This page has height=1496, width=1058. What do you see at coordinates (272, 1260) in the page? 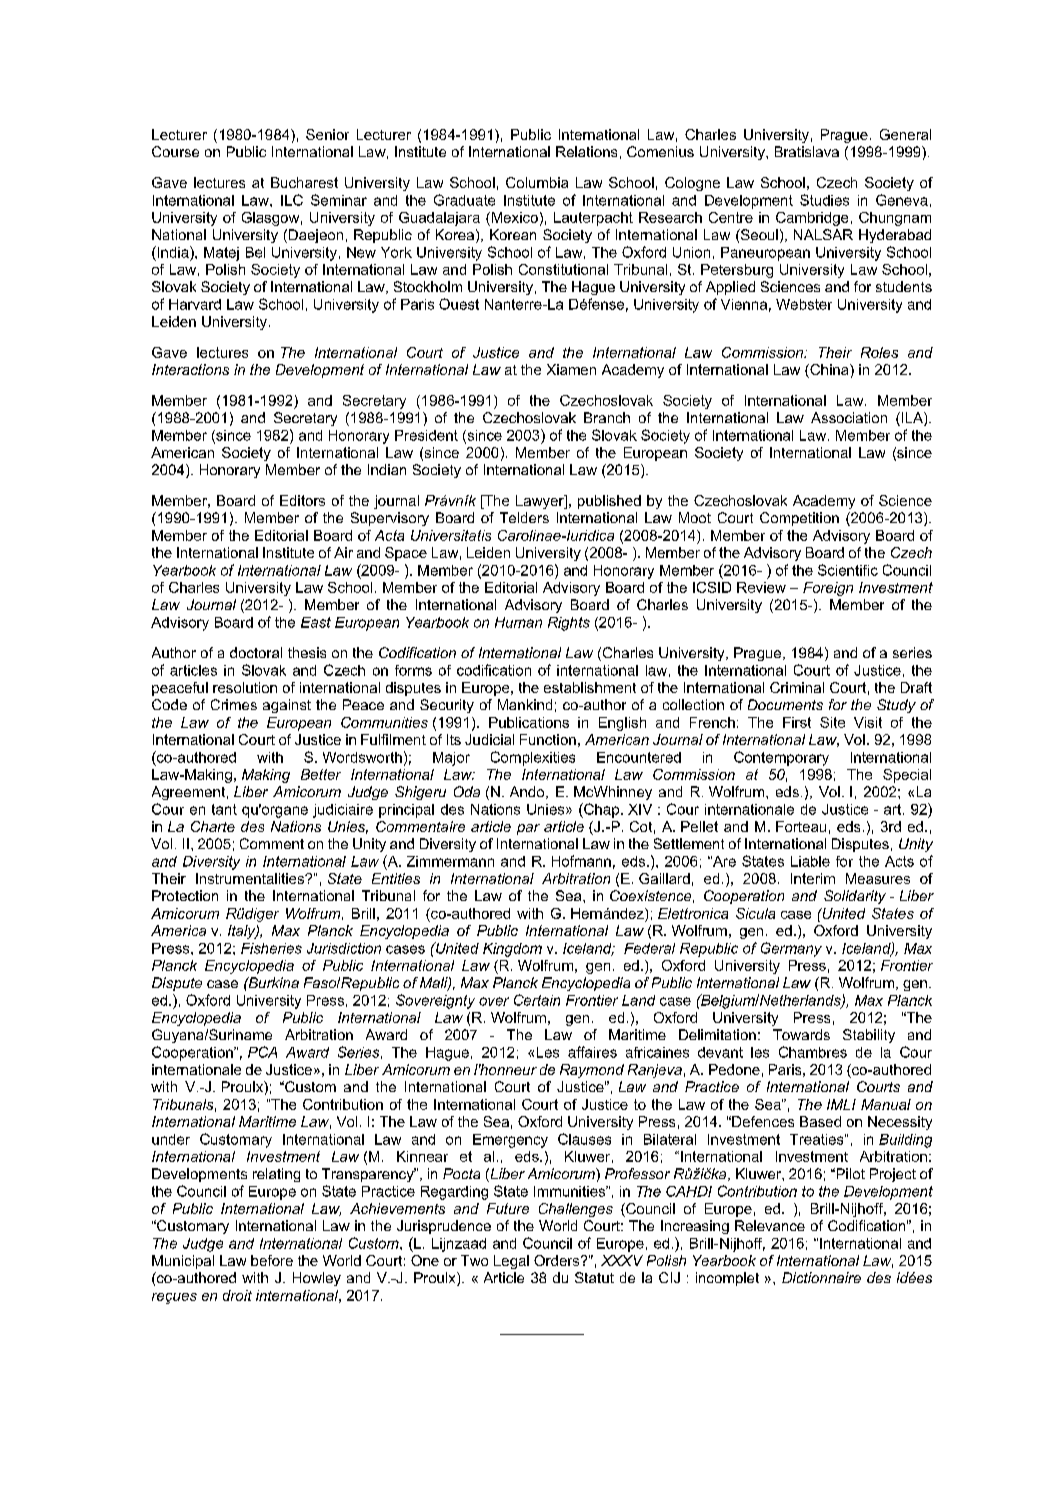
I see `before` at bounding box center [272, 1260].
